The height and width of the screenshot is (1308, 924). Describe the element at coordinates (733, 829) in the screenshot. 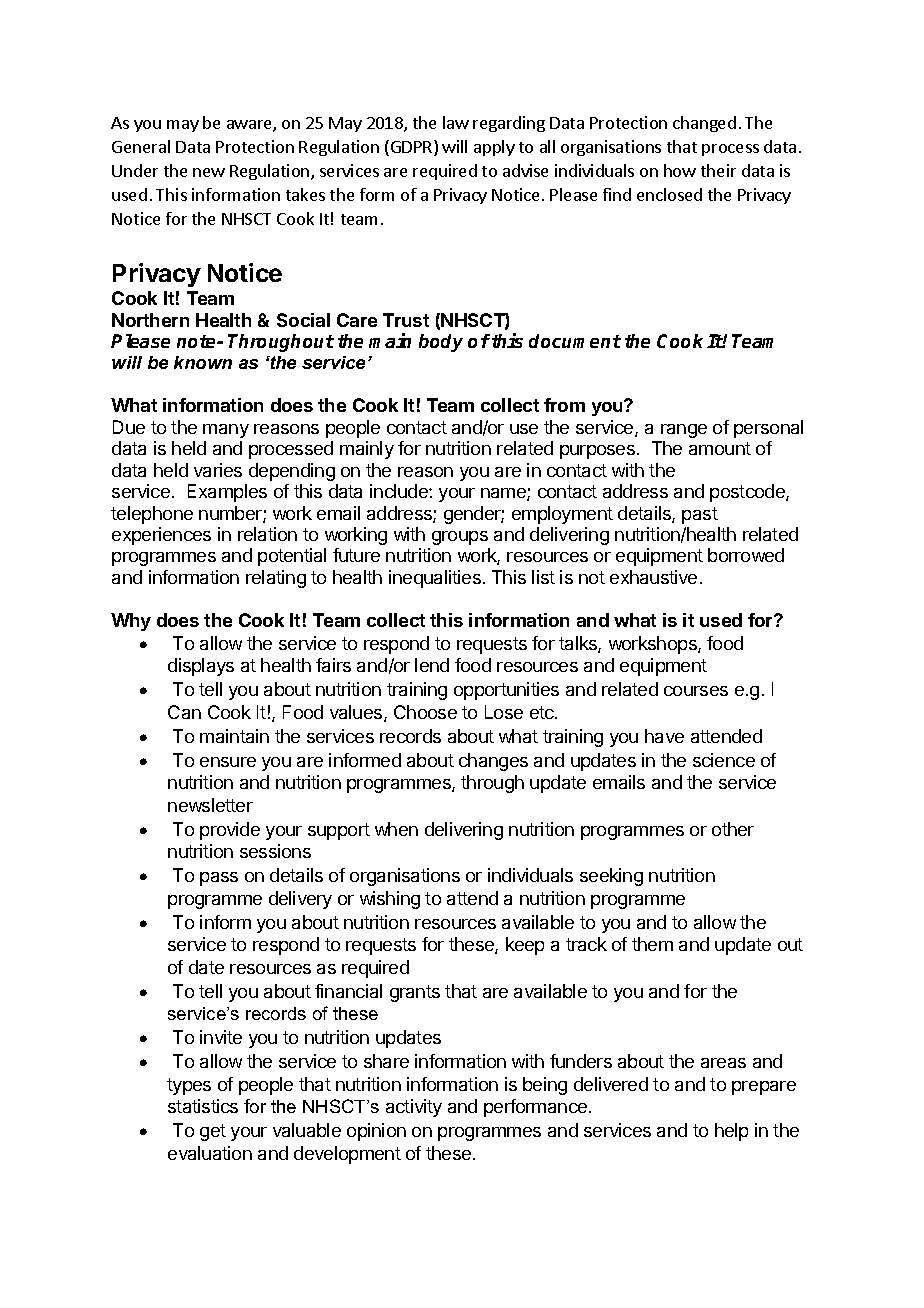

I see `other` at that location.
